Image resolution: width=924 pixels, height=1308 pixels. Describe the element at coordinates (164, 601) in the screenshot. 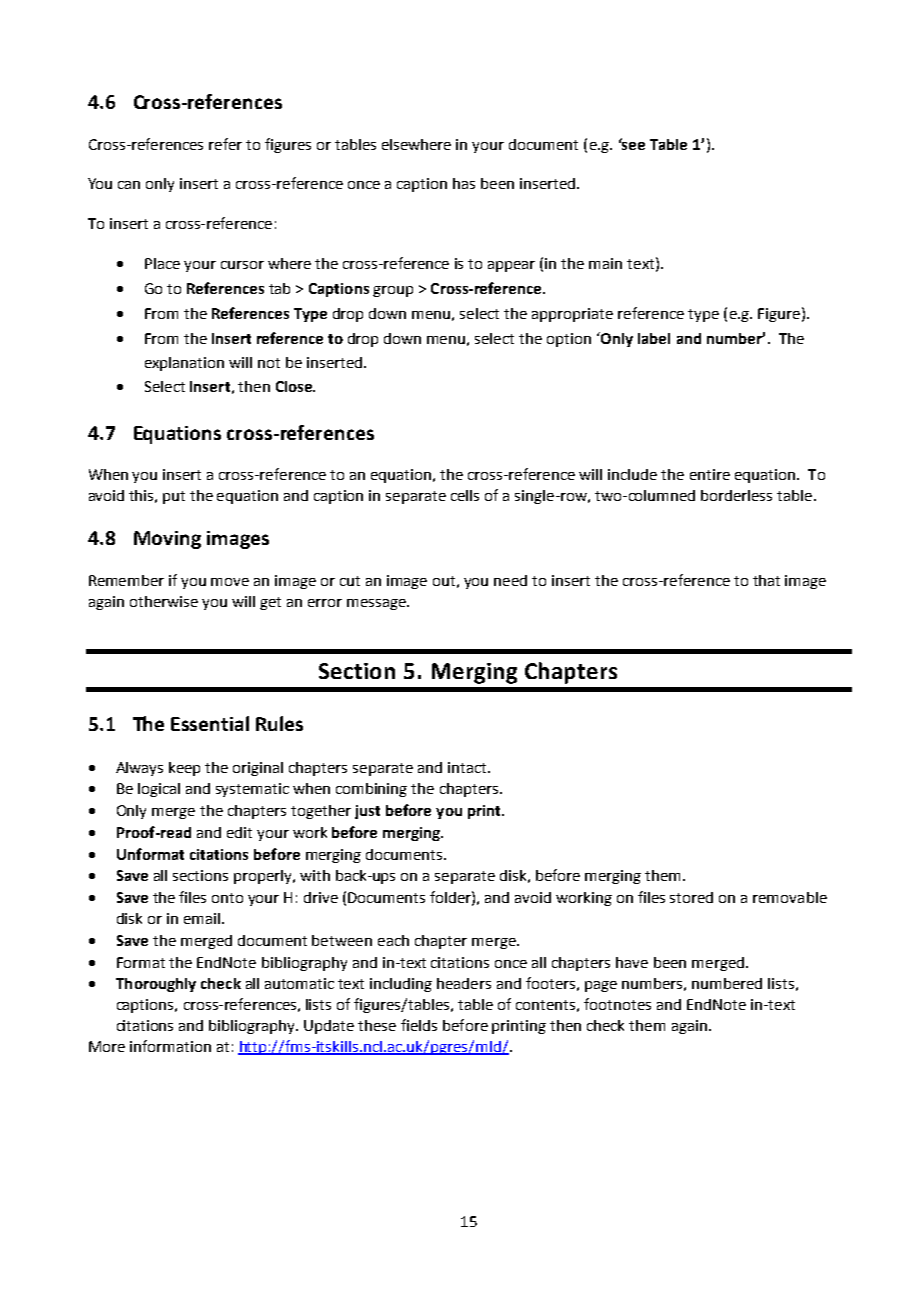

I see `otherwise` at that location.
